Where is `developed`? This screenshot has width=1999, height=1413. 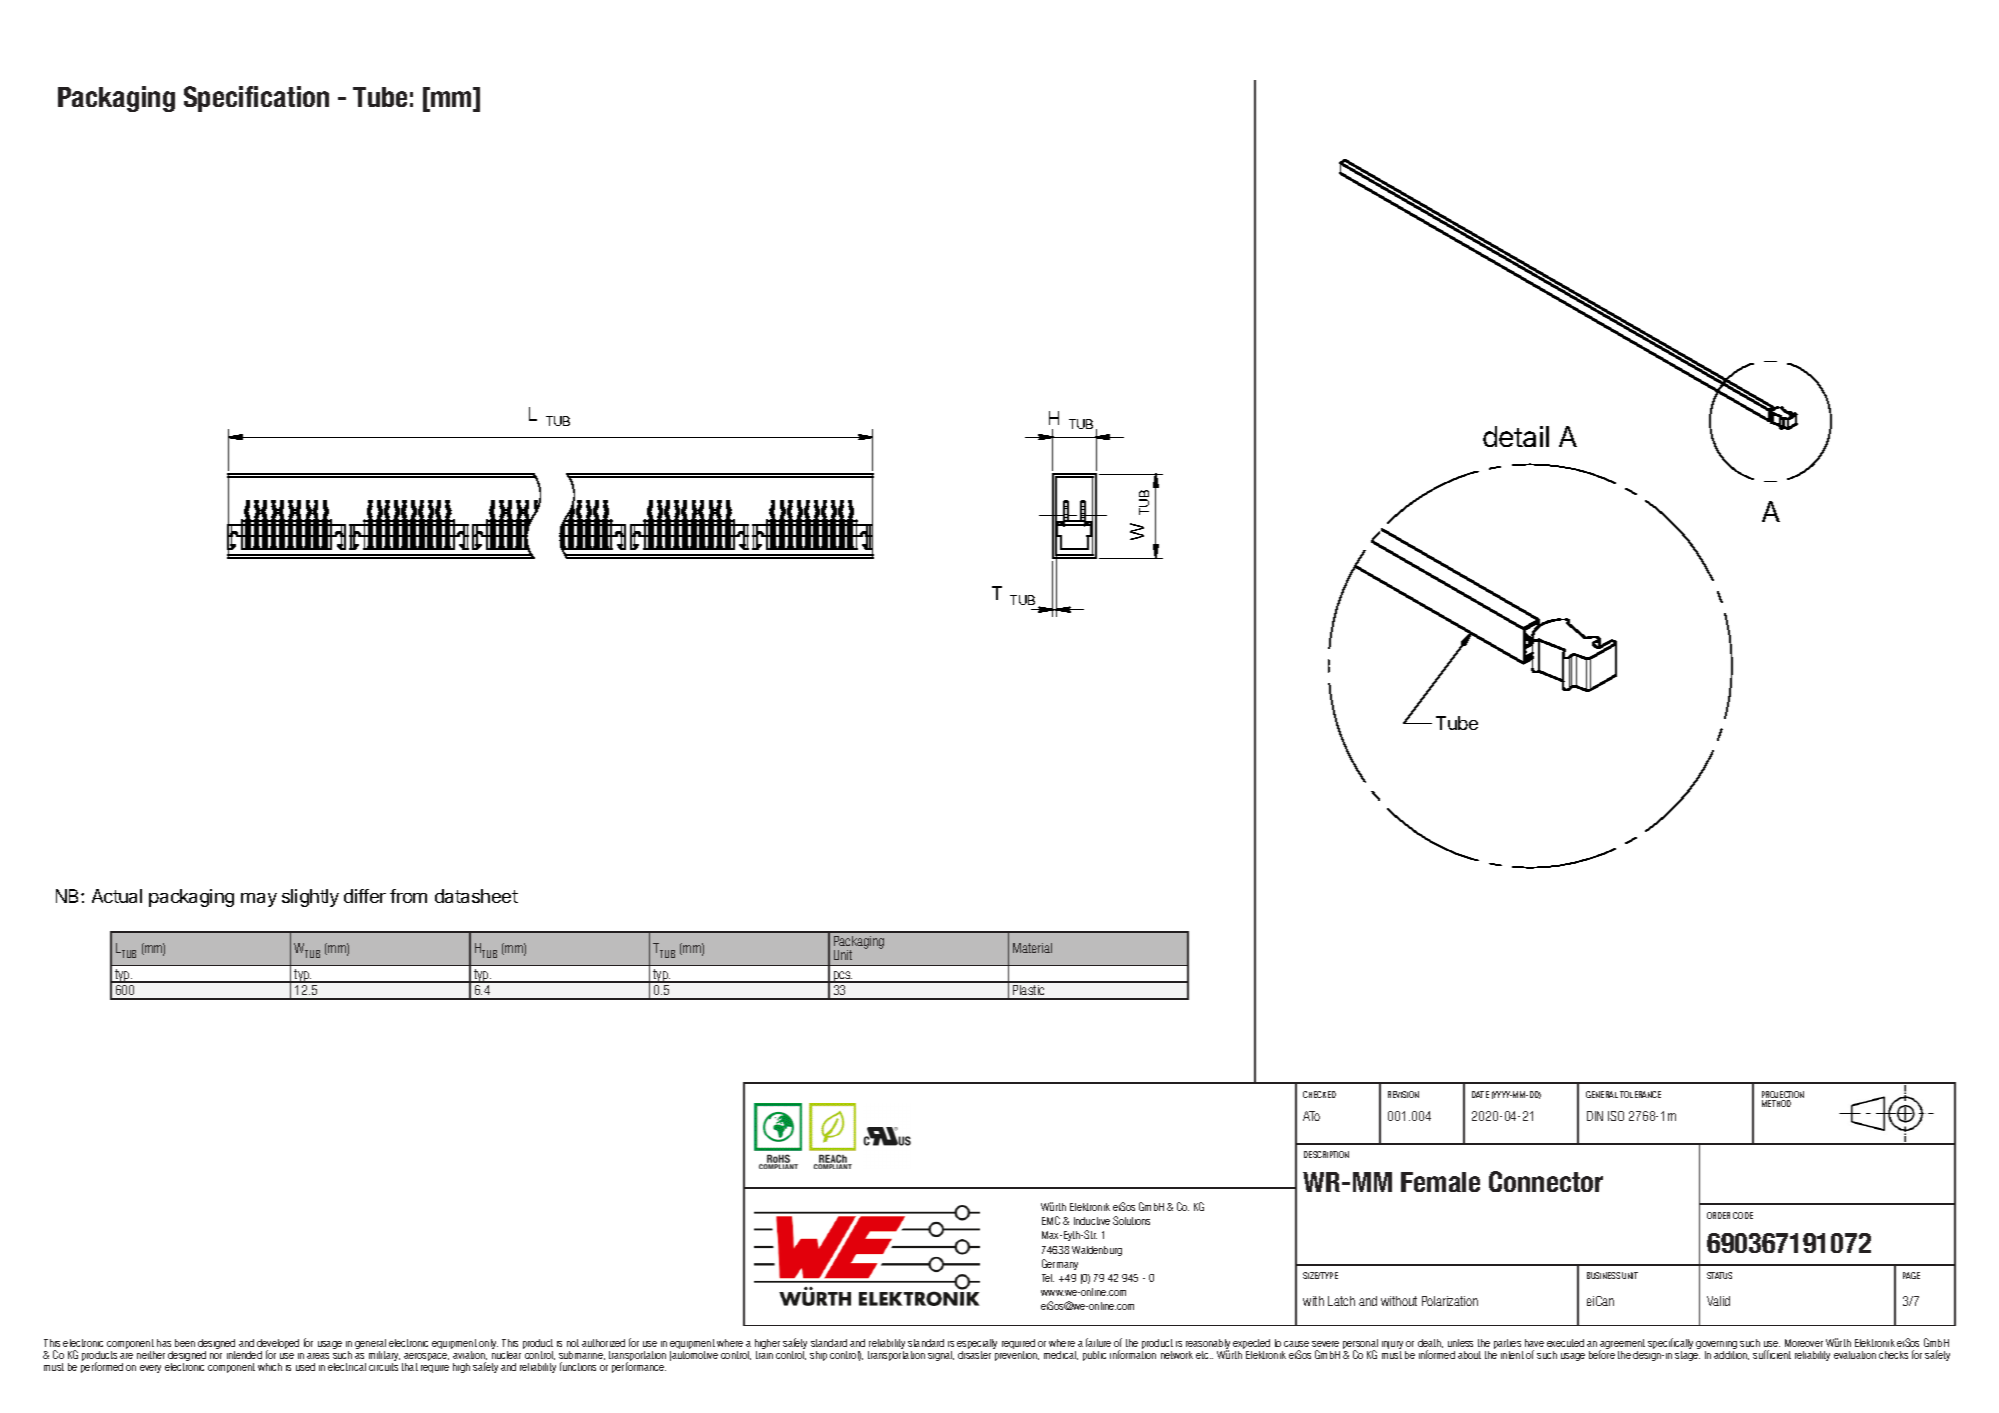
developed is located at coordinates (278, 1345).
